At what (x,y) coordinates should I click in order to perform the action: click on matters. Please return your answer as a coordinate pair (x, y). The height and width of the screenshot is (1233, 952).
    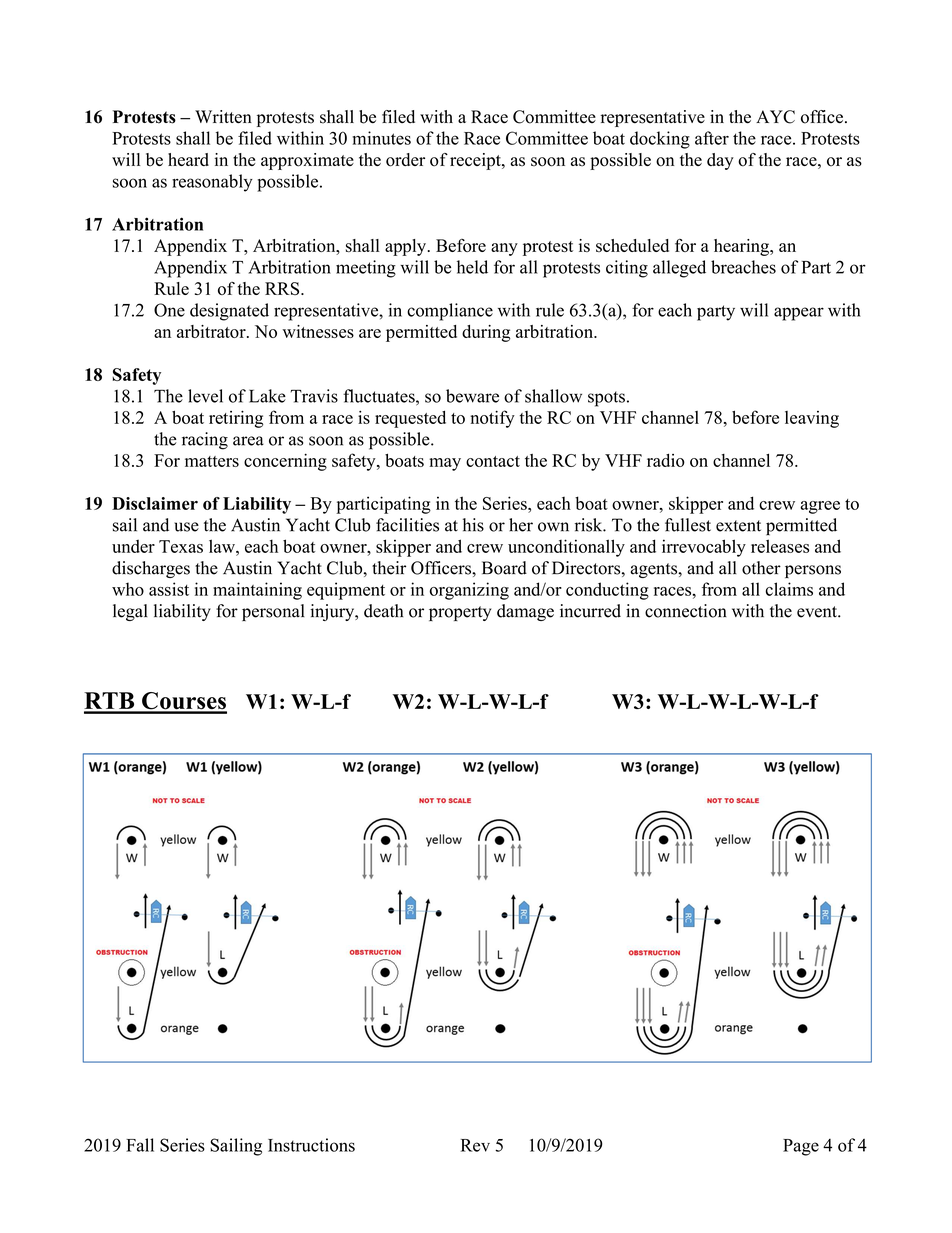
    Looking at the image, I should click on (212, 461).
